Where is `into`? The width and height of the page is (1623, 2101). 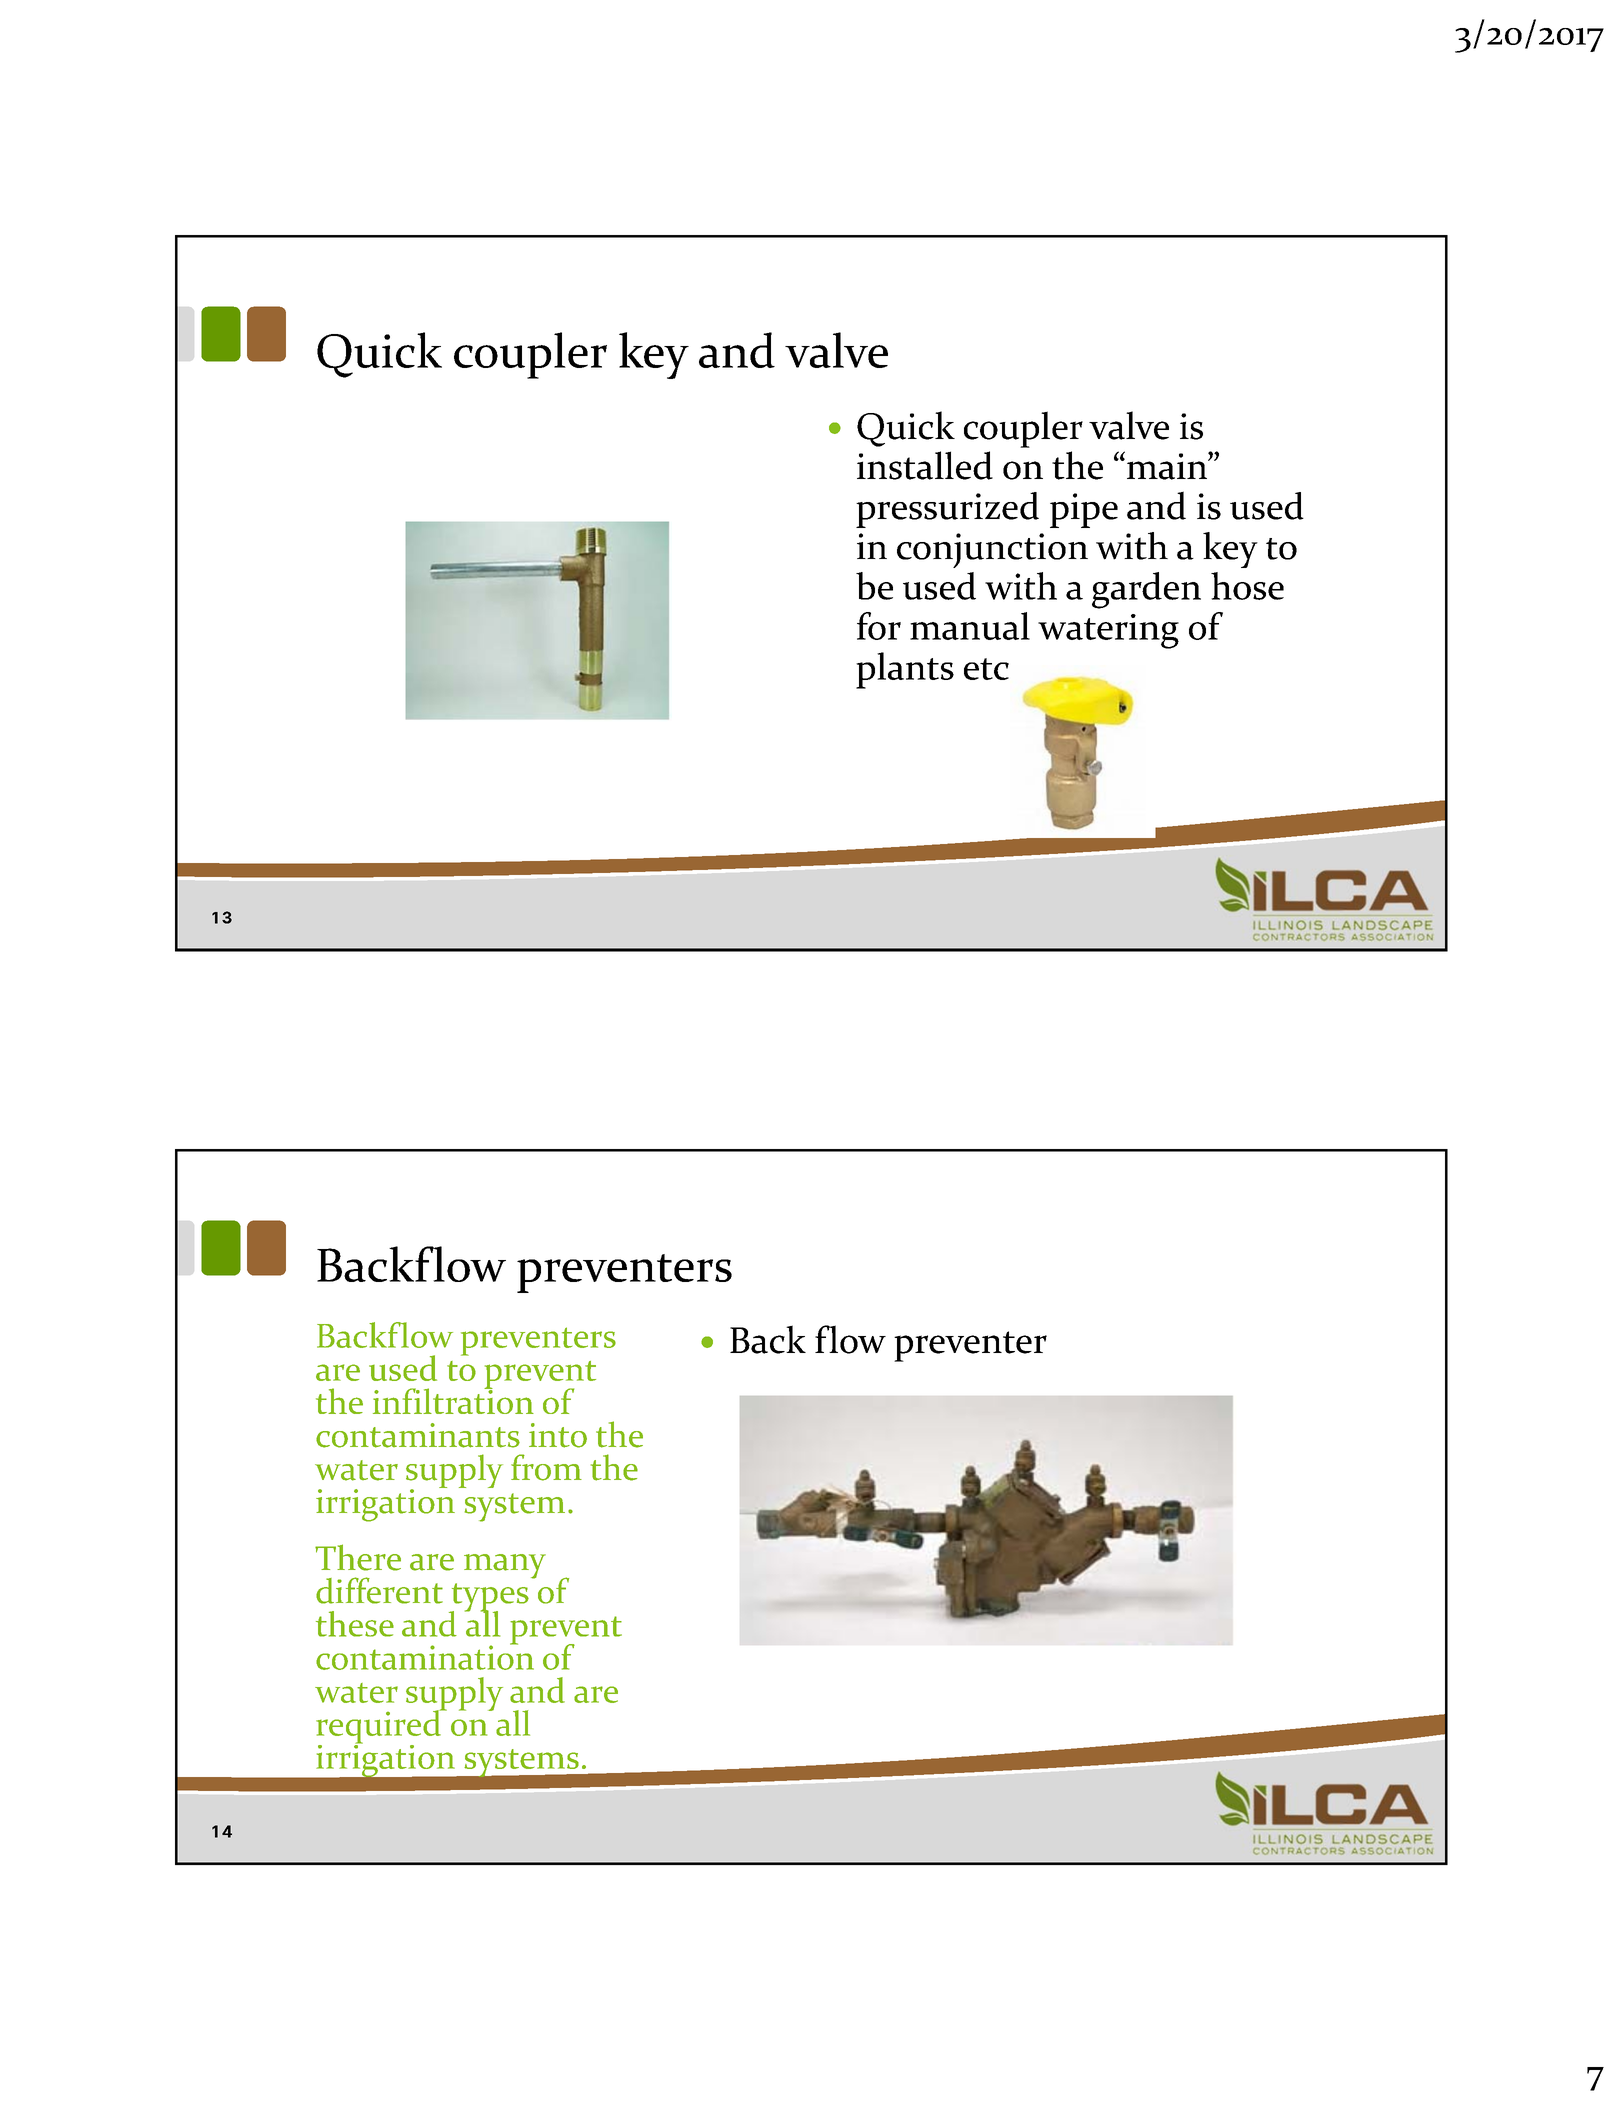
into is located at coordinates (558, 1435).
